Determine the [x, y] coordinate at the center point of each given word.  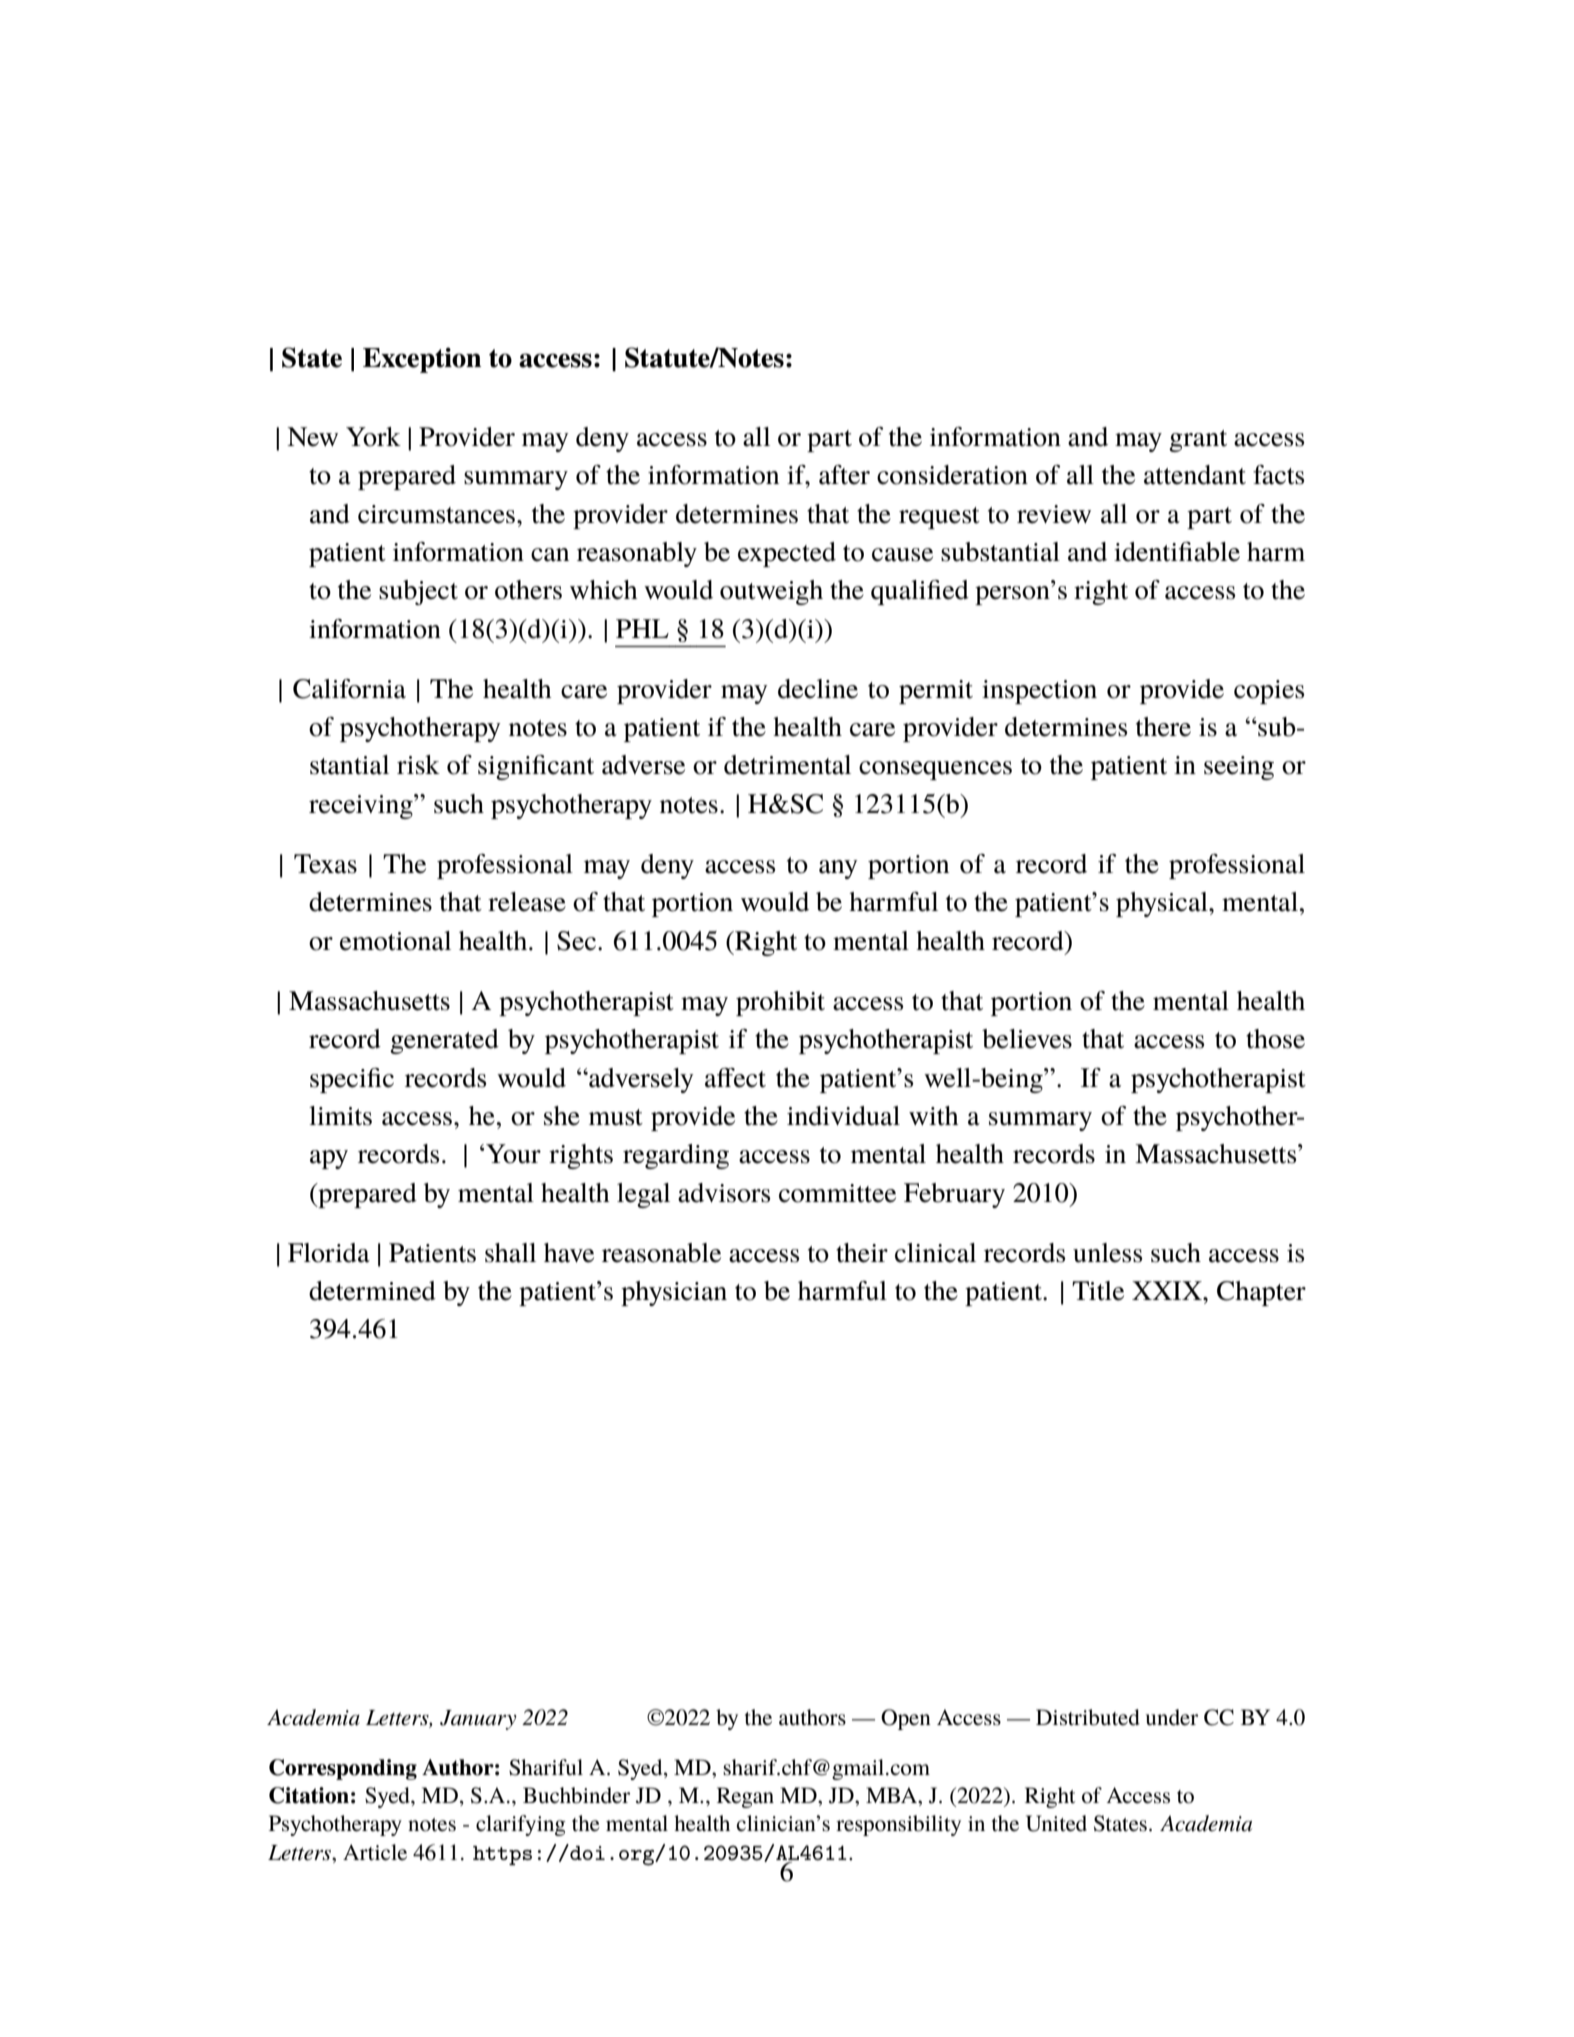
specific [352, 1080]
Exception [422, 360]
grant [1198, 441]
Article [375, 1852]
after [844, 475]
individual [843, 1116]
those [1275, 1039]
